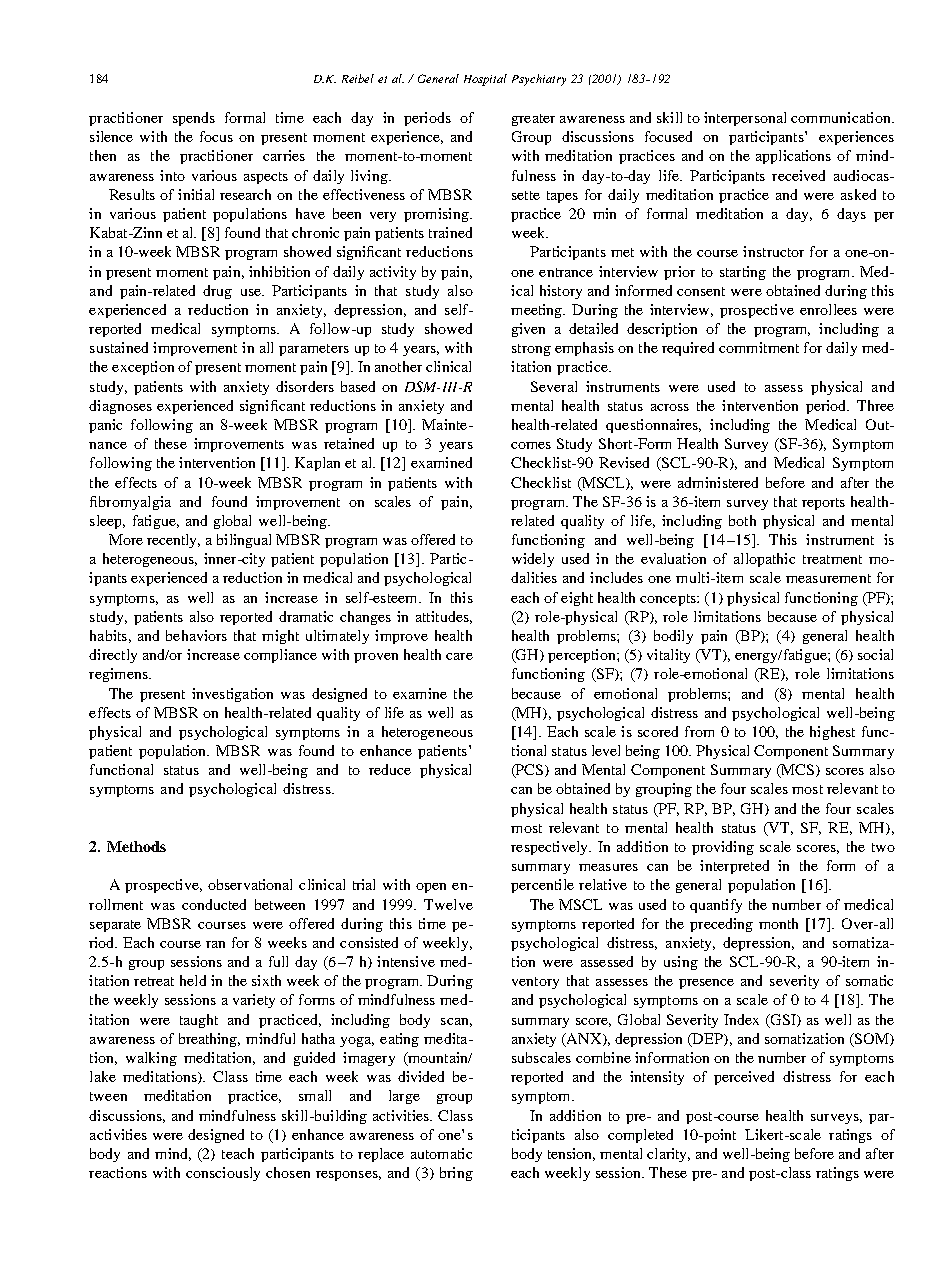  I want to click on automatic, so click(441, 1153).
